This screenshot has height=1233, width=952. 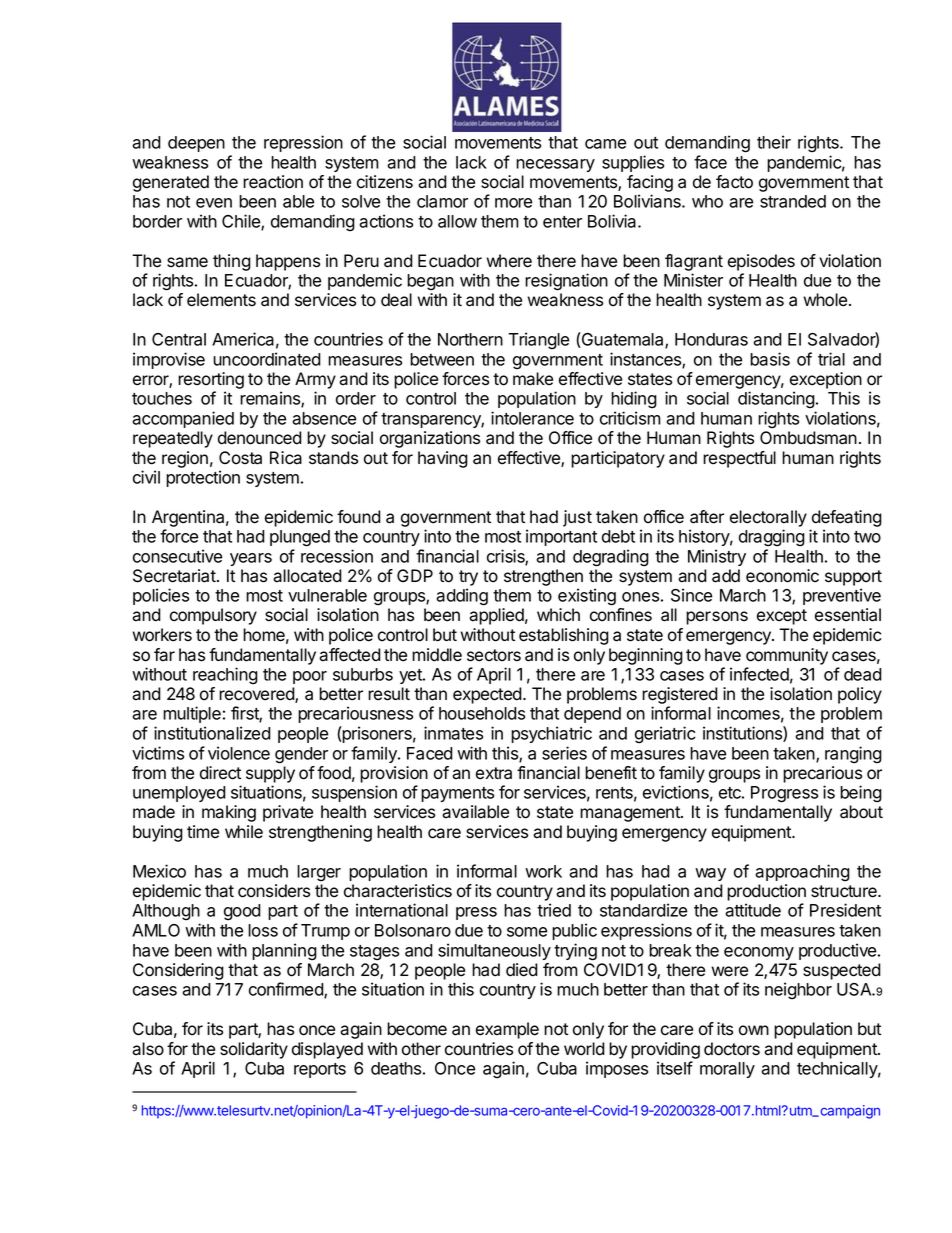 I want to click on compulsory, so click(x=213, y=616).
